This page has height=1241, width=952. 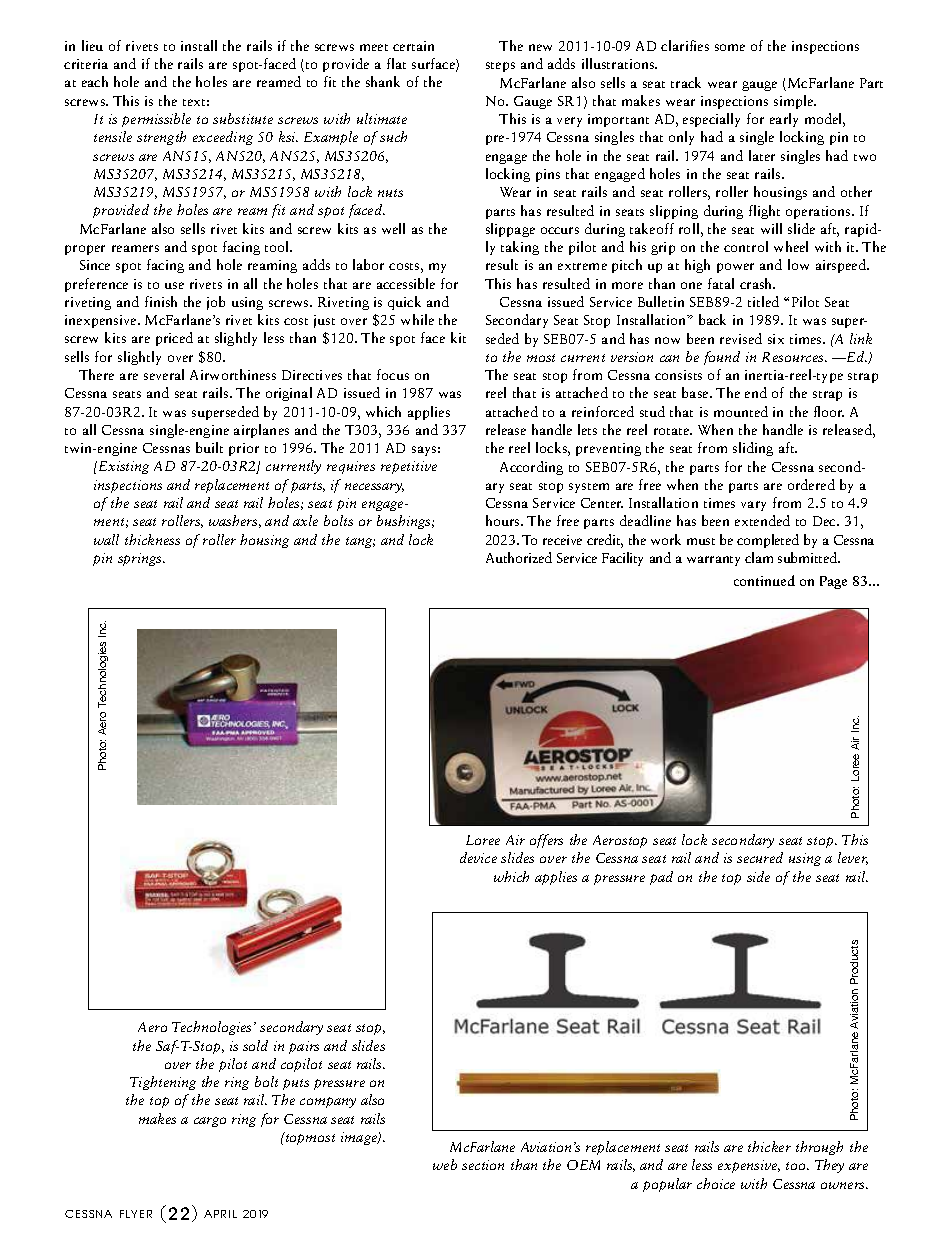 What do you see at coordinates (210, 1122) in the page?
I see `cargo` at bounding box center [210, 1122].
